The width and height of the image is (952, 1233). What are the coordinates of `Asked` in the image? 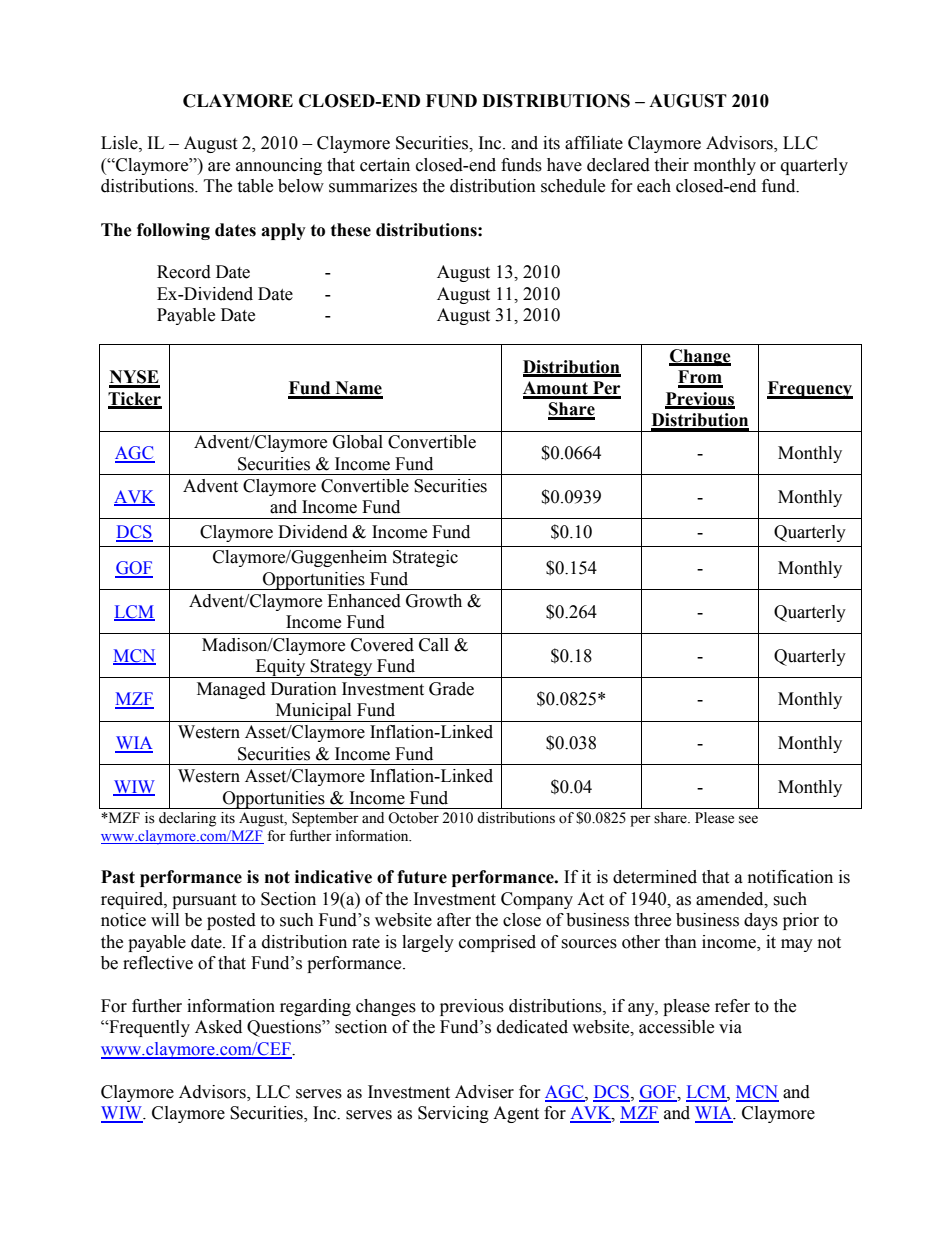 It's located at (218, 1027).
